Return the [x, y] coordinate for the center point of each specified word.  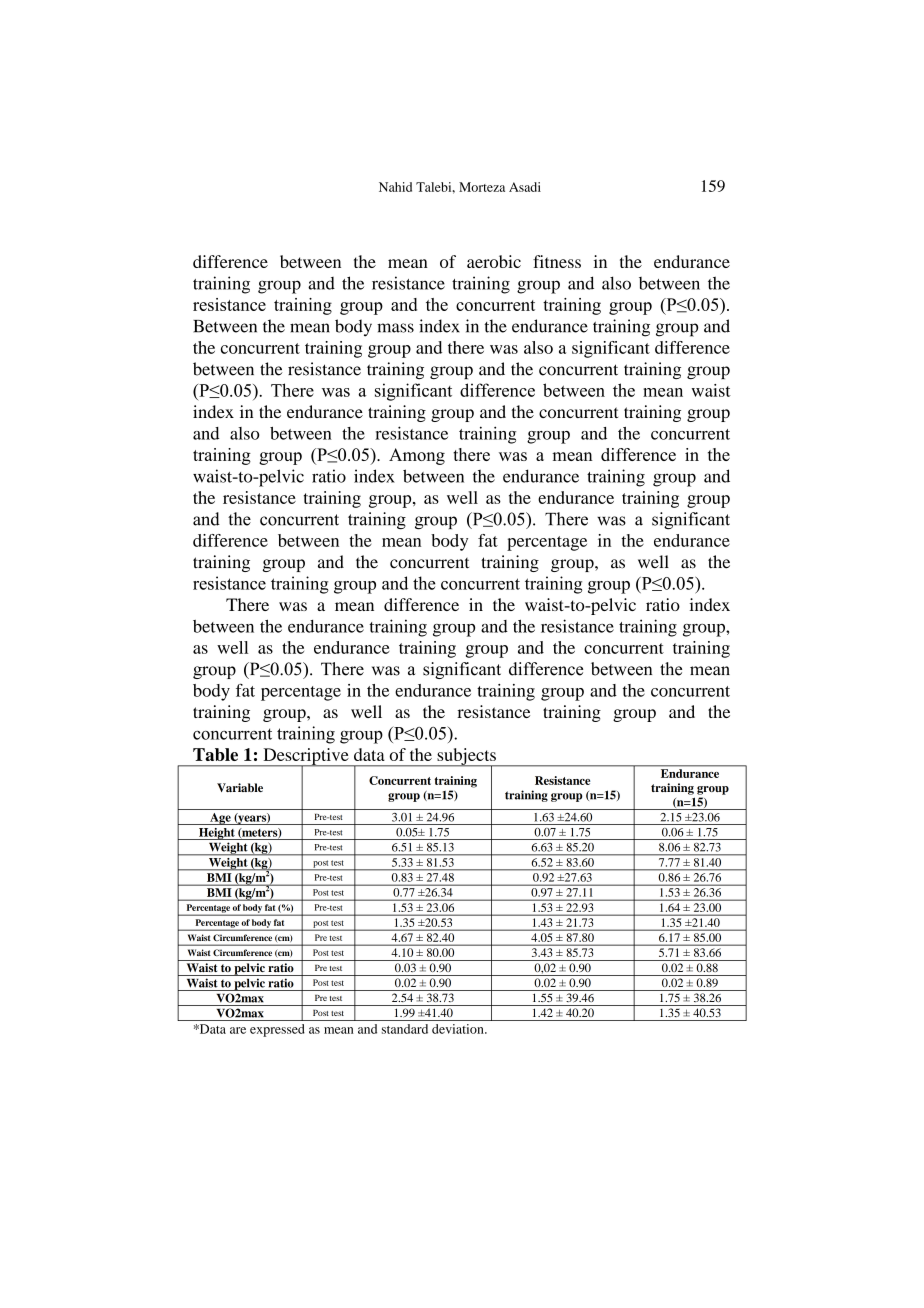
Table [215, 754]
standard [405, 1029]
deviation [459, 1029]
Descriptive [306, 757]
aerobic [494, 261]
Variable [240, 787]
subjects [466, 757]
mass [395, 328]
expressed [277, 1030]
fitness [557, 261]
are [238, 1030]
